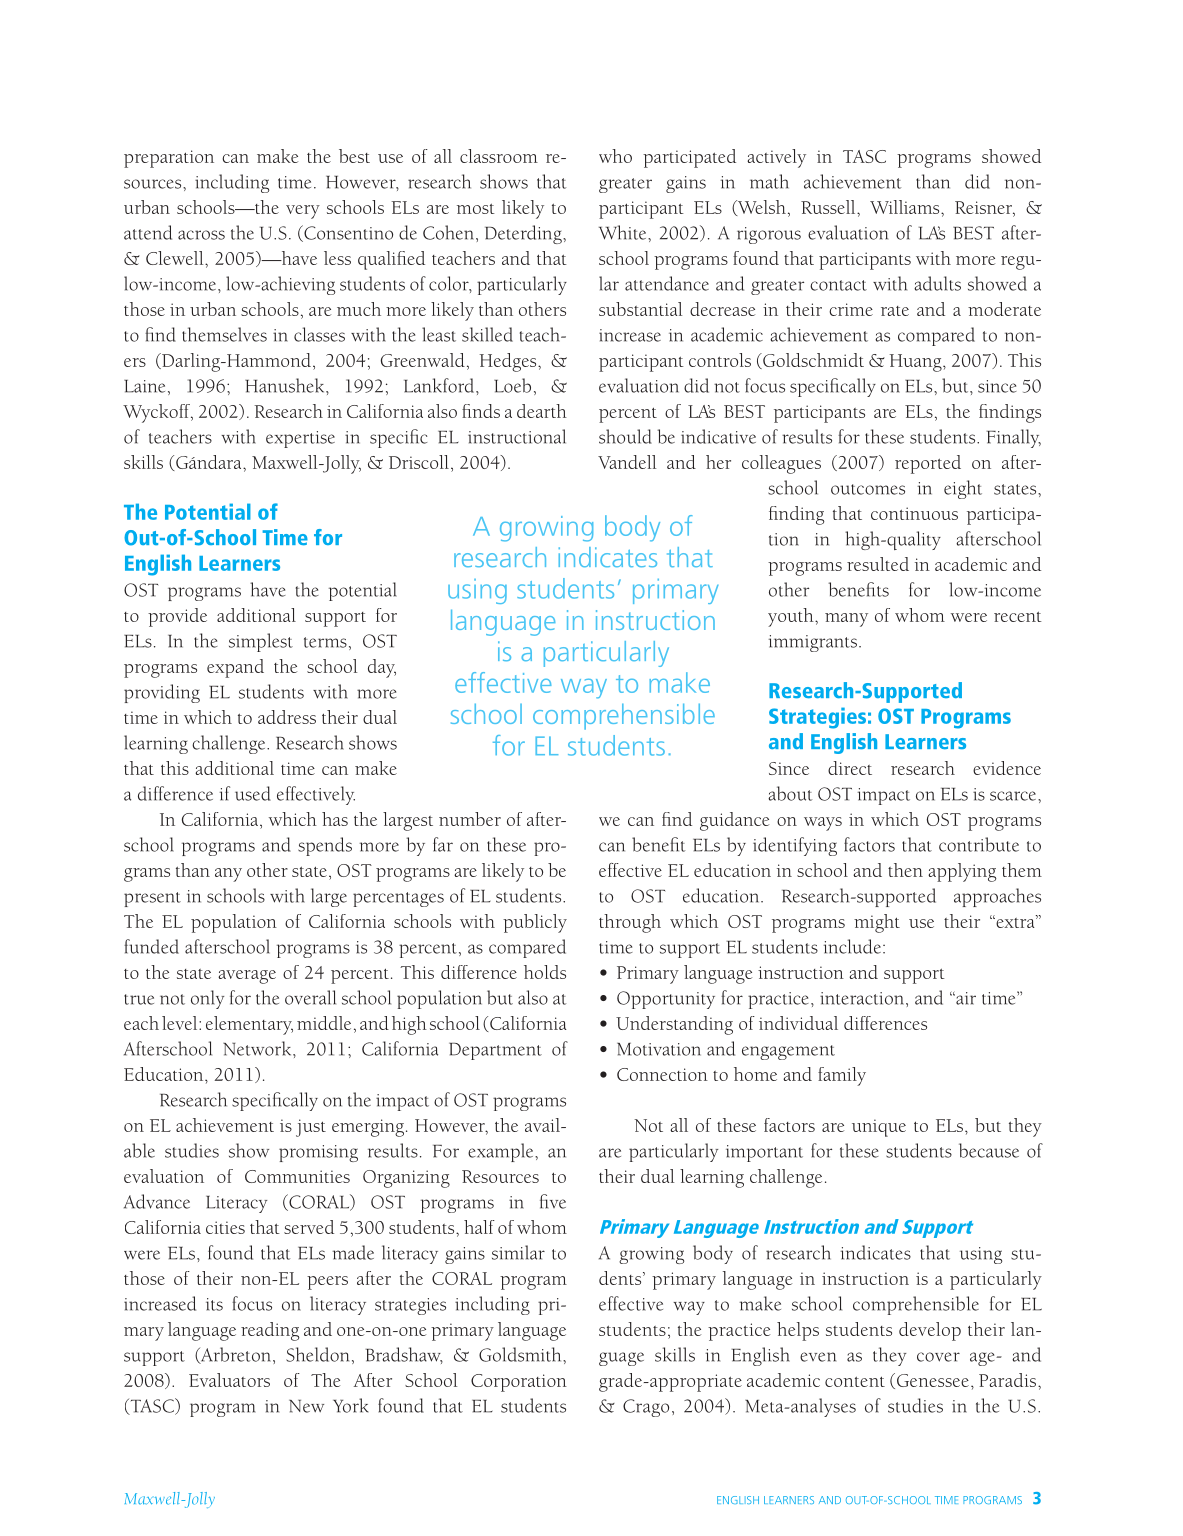 Image resolution: width=1183 pixels, height=1536 pixels. What do you see at coordinates (906, 207) in the screenshot?
I see `Williams` at bounding box center [906, 207].
